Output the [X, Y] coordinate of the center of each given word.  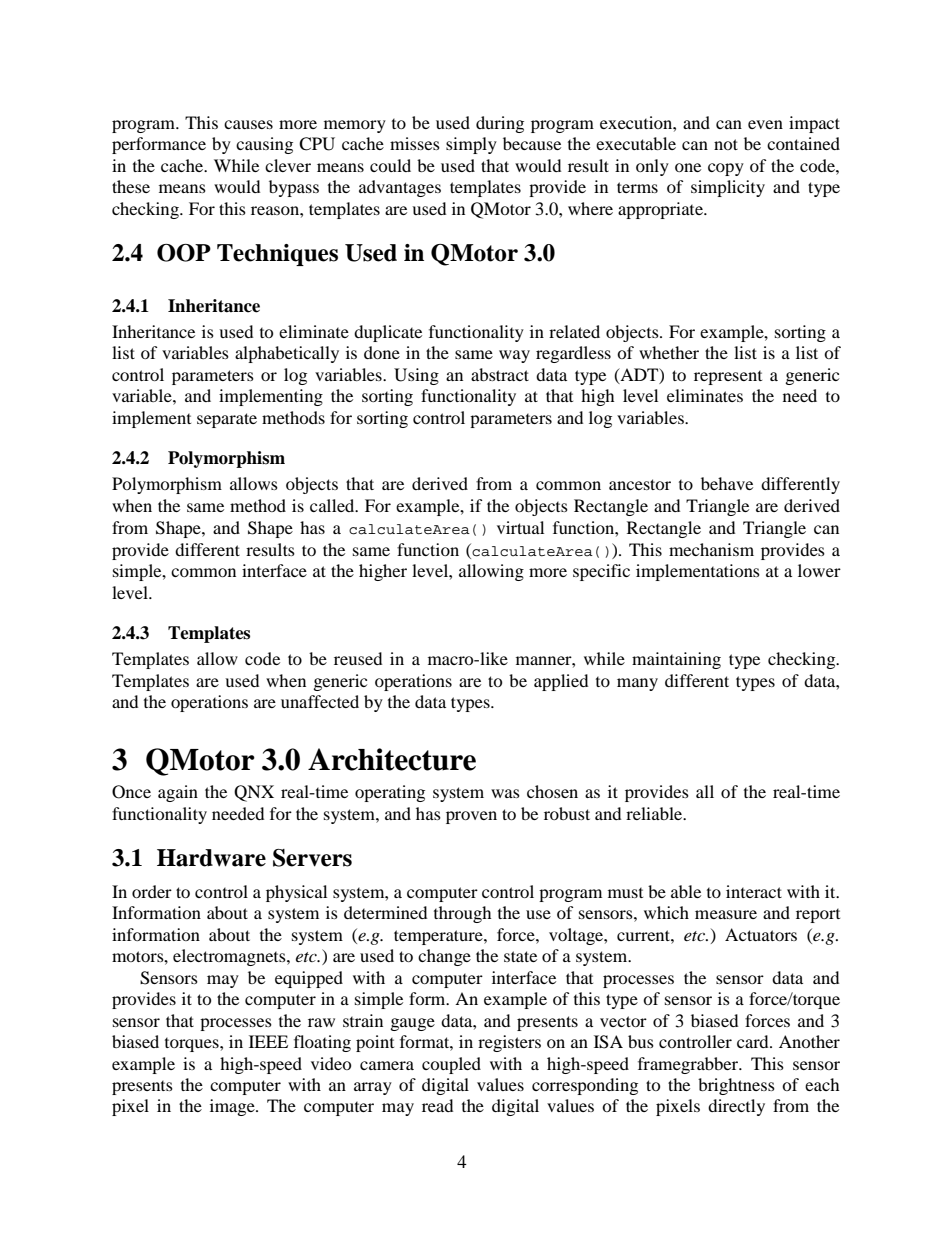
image [233, 1107]
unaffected [320, 701]
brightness [736, 1086]
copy [726, 169]
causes [248, 124]
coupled [451, 1065]
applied [561, 682]
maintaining [676, 660]
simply [471, 145]
